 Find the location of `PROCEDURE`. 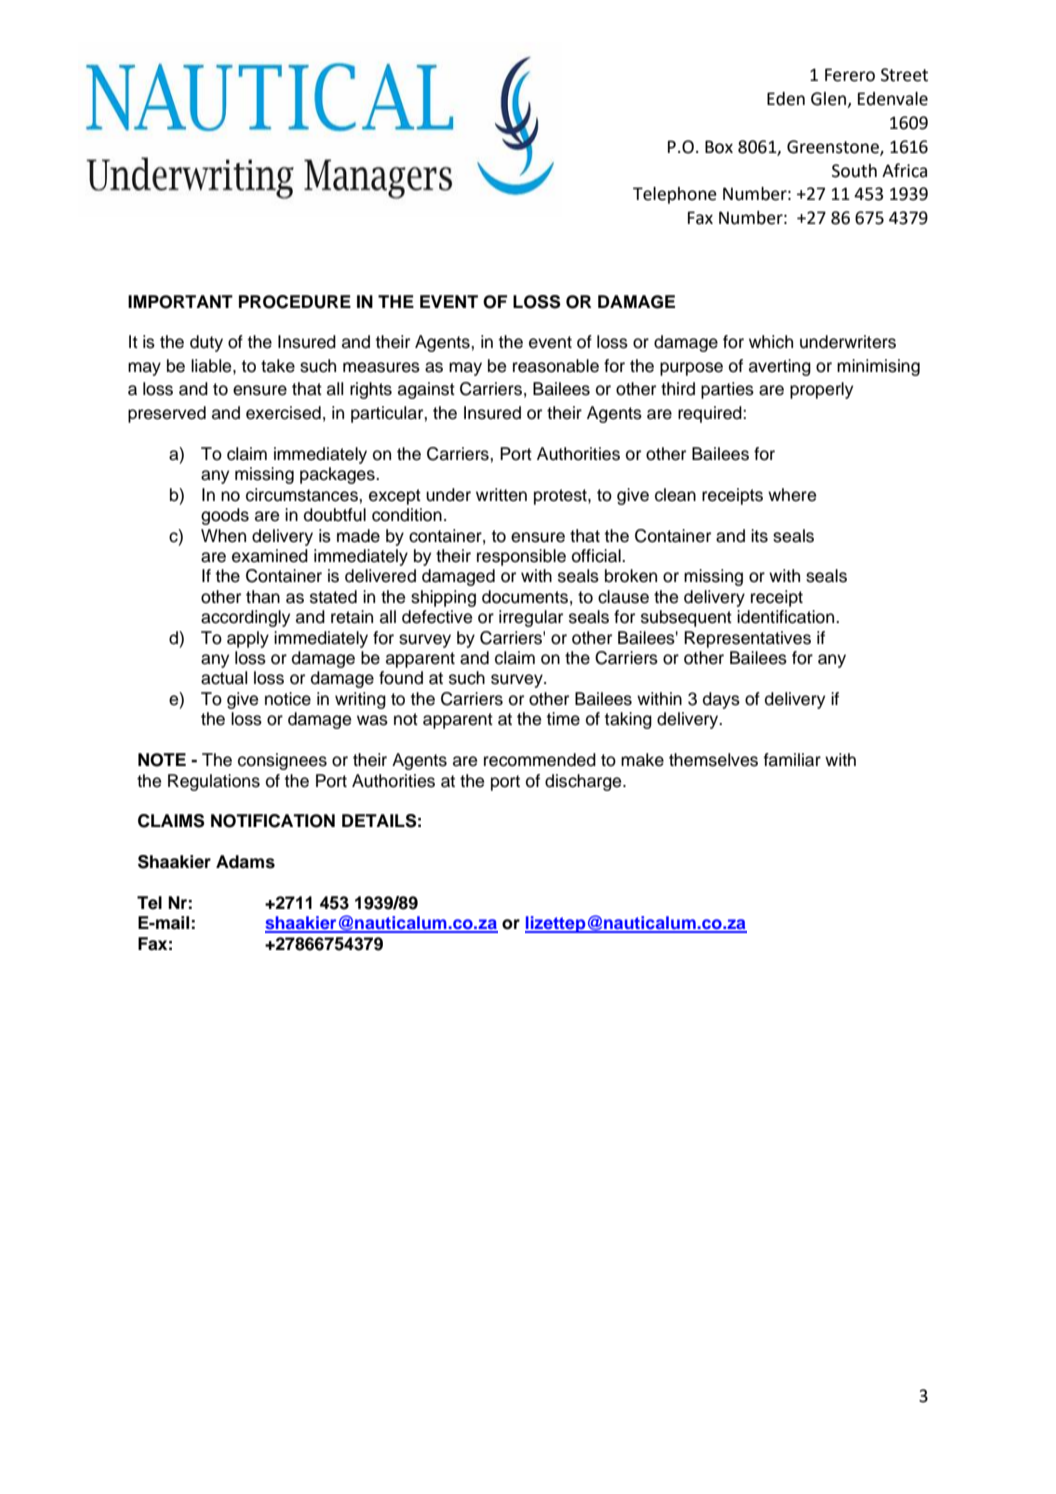

PROCEDURE is located at coordinates (295, 302).
